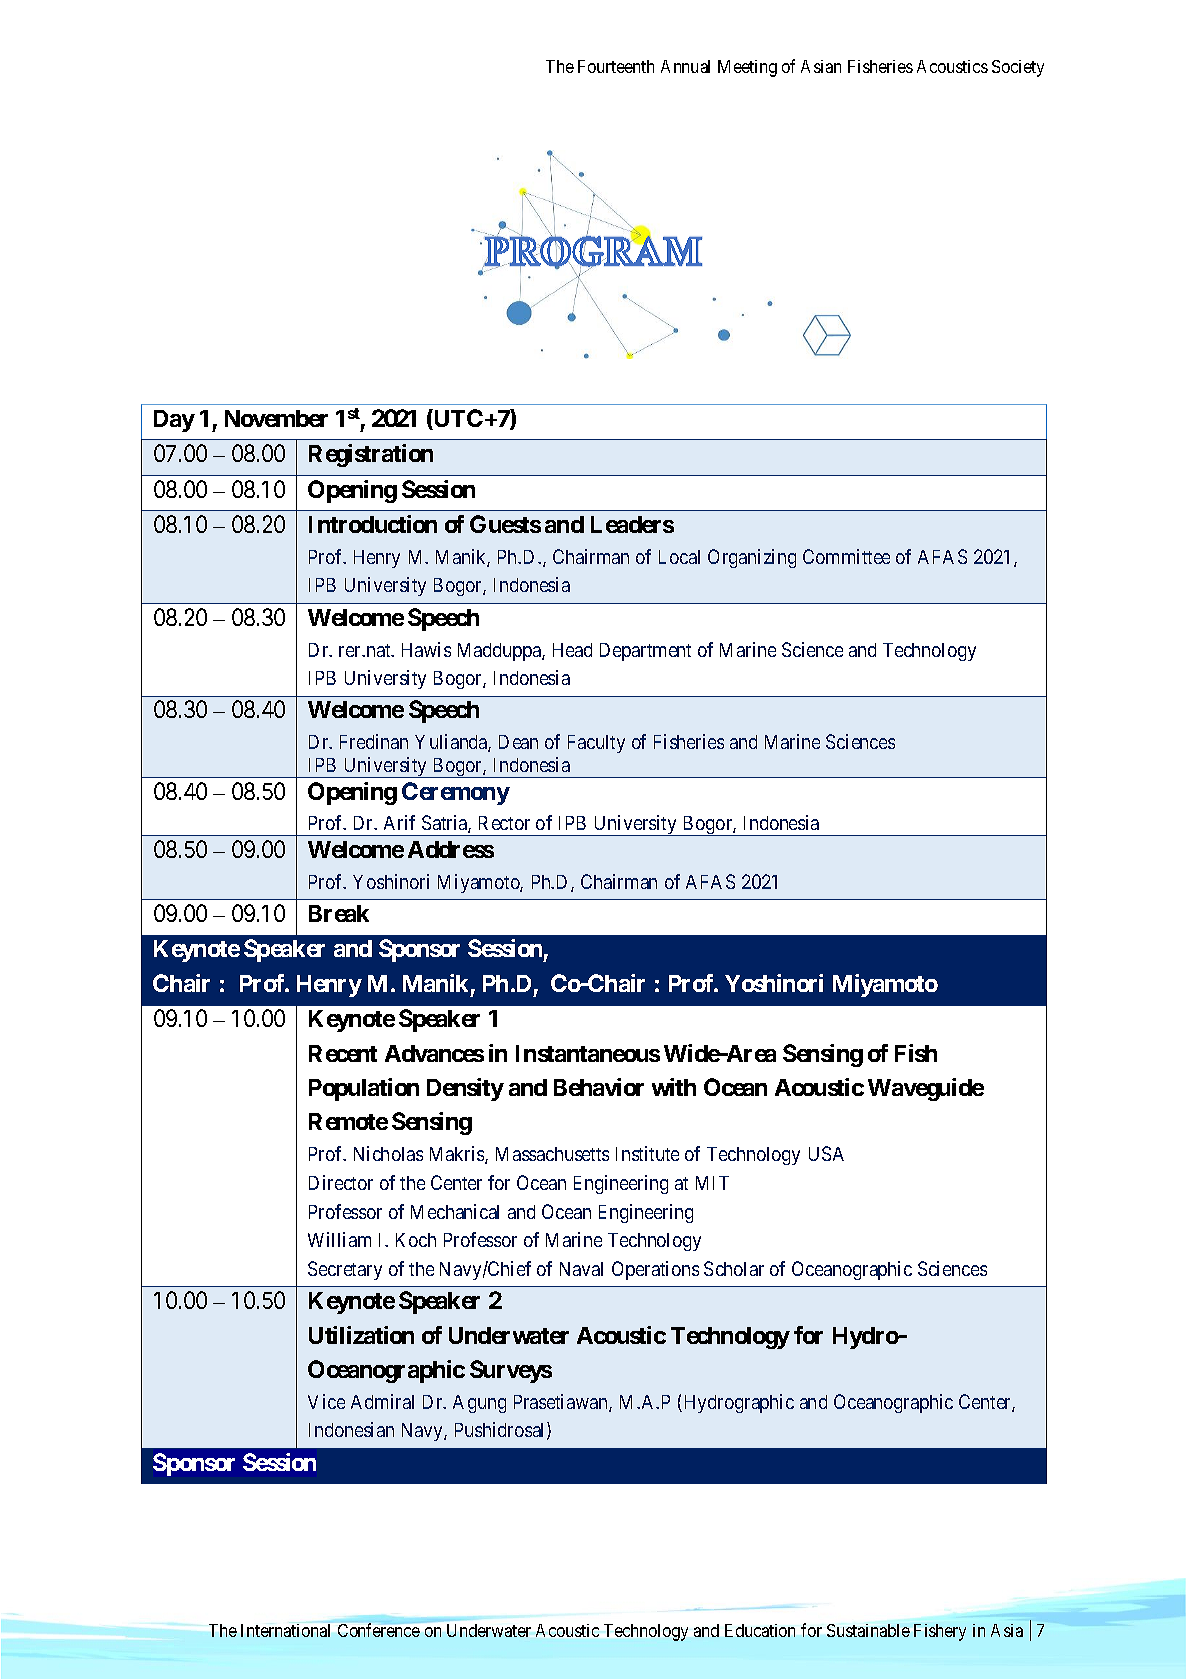 The width and height of the screenshot is (1187, 1679). Describe the element at coordinates (285, 1630) in the screenshot. I see `International` at that location.
